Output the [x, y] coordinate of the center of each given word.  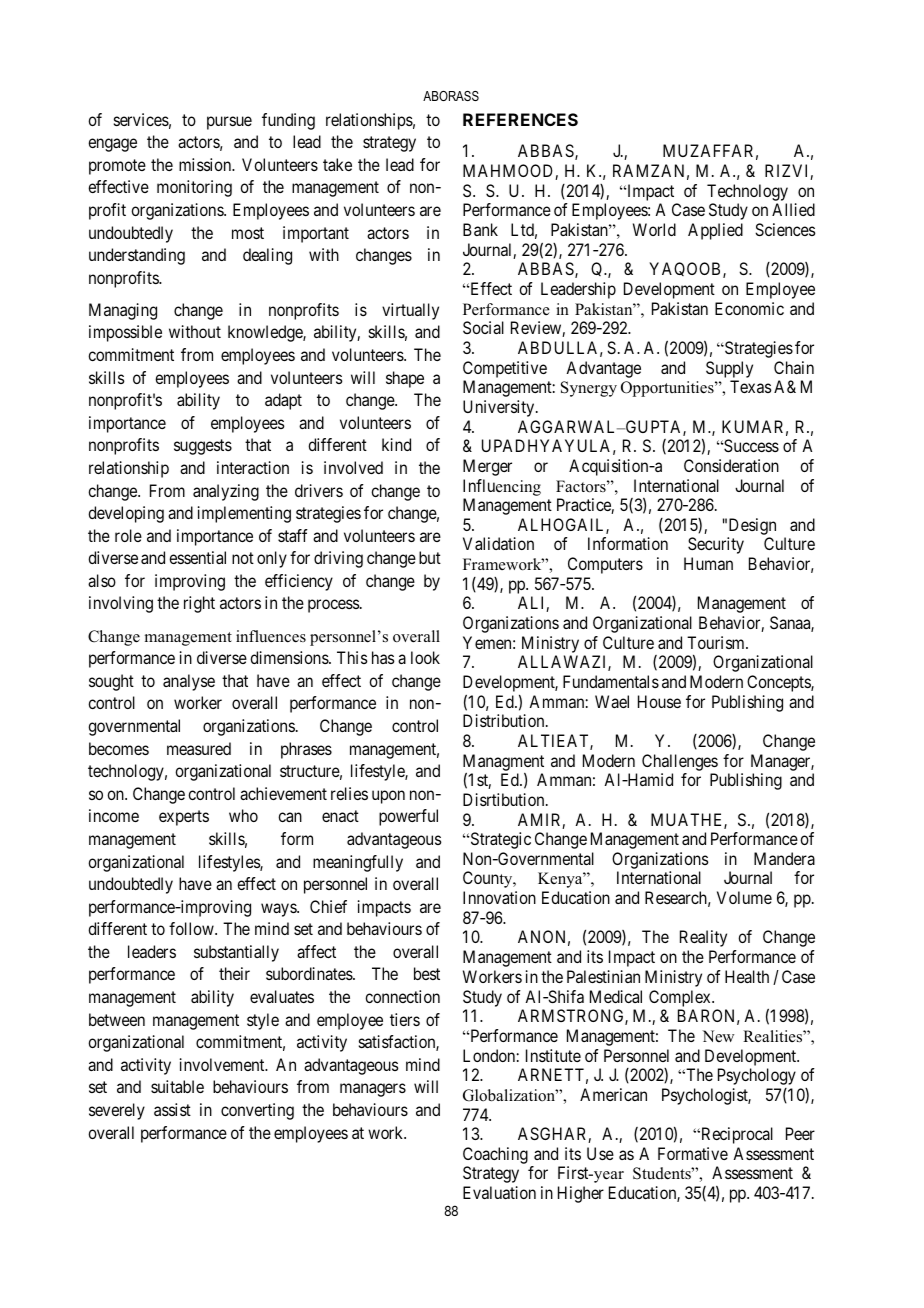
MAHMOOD [509, 172]
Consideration [731, 465]
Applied [715, 231]
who [243, 815]
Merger [487, 467]
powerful [408, 817]
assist [172, 1109]
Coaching [495, 1157]
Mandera [784, 858]
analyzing [226, 492]
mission [206, 164]
